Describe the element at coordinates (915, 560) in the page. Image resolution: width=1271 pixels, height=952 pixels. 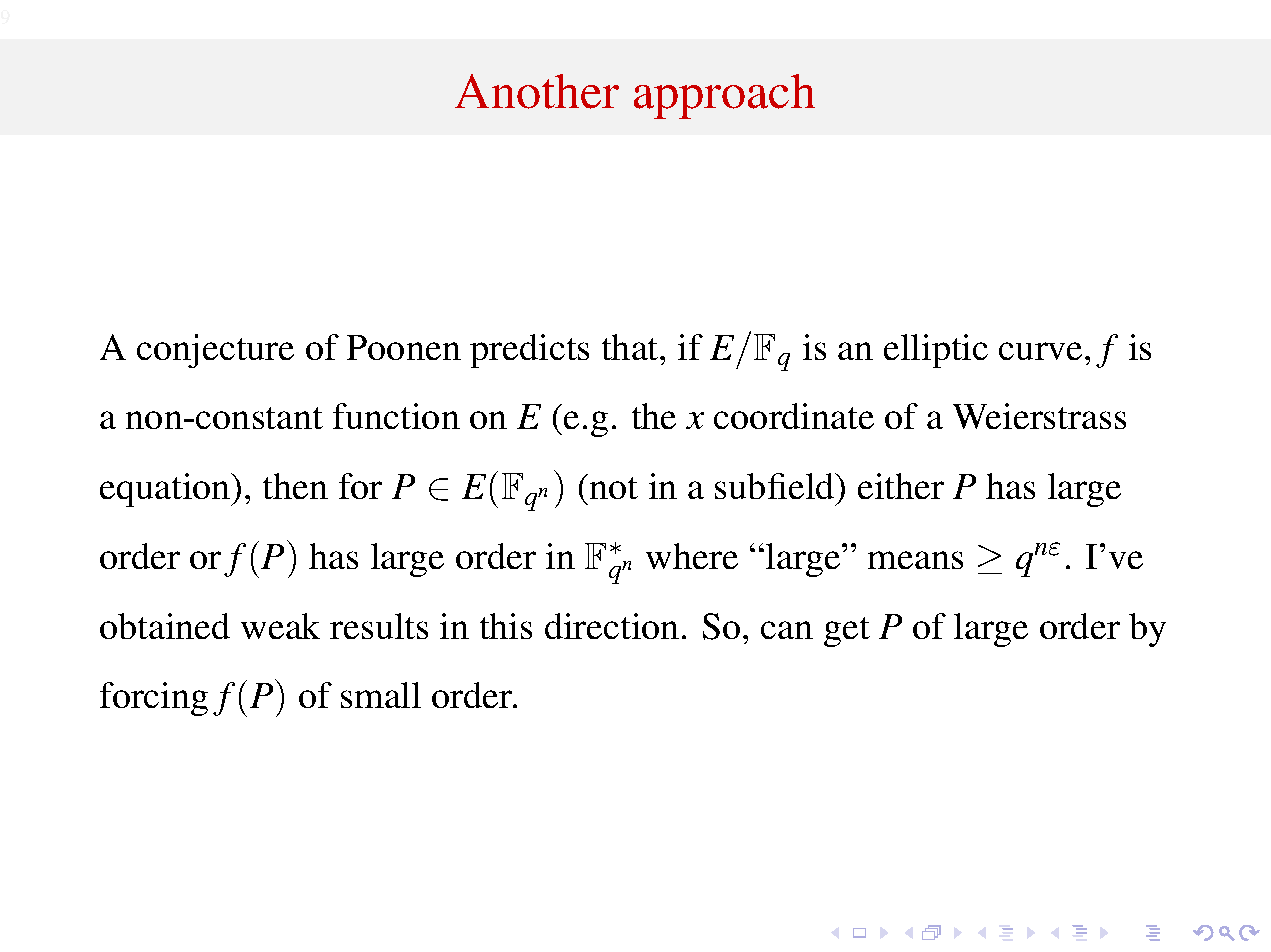
I see `means` at that location.
